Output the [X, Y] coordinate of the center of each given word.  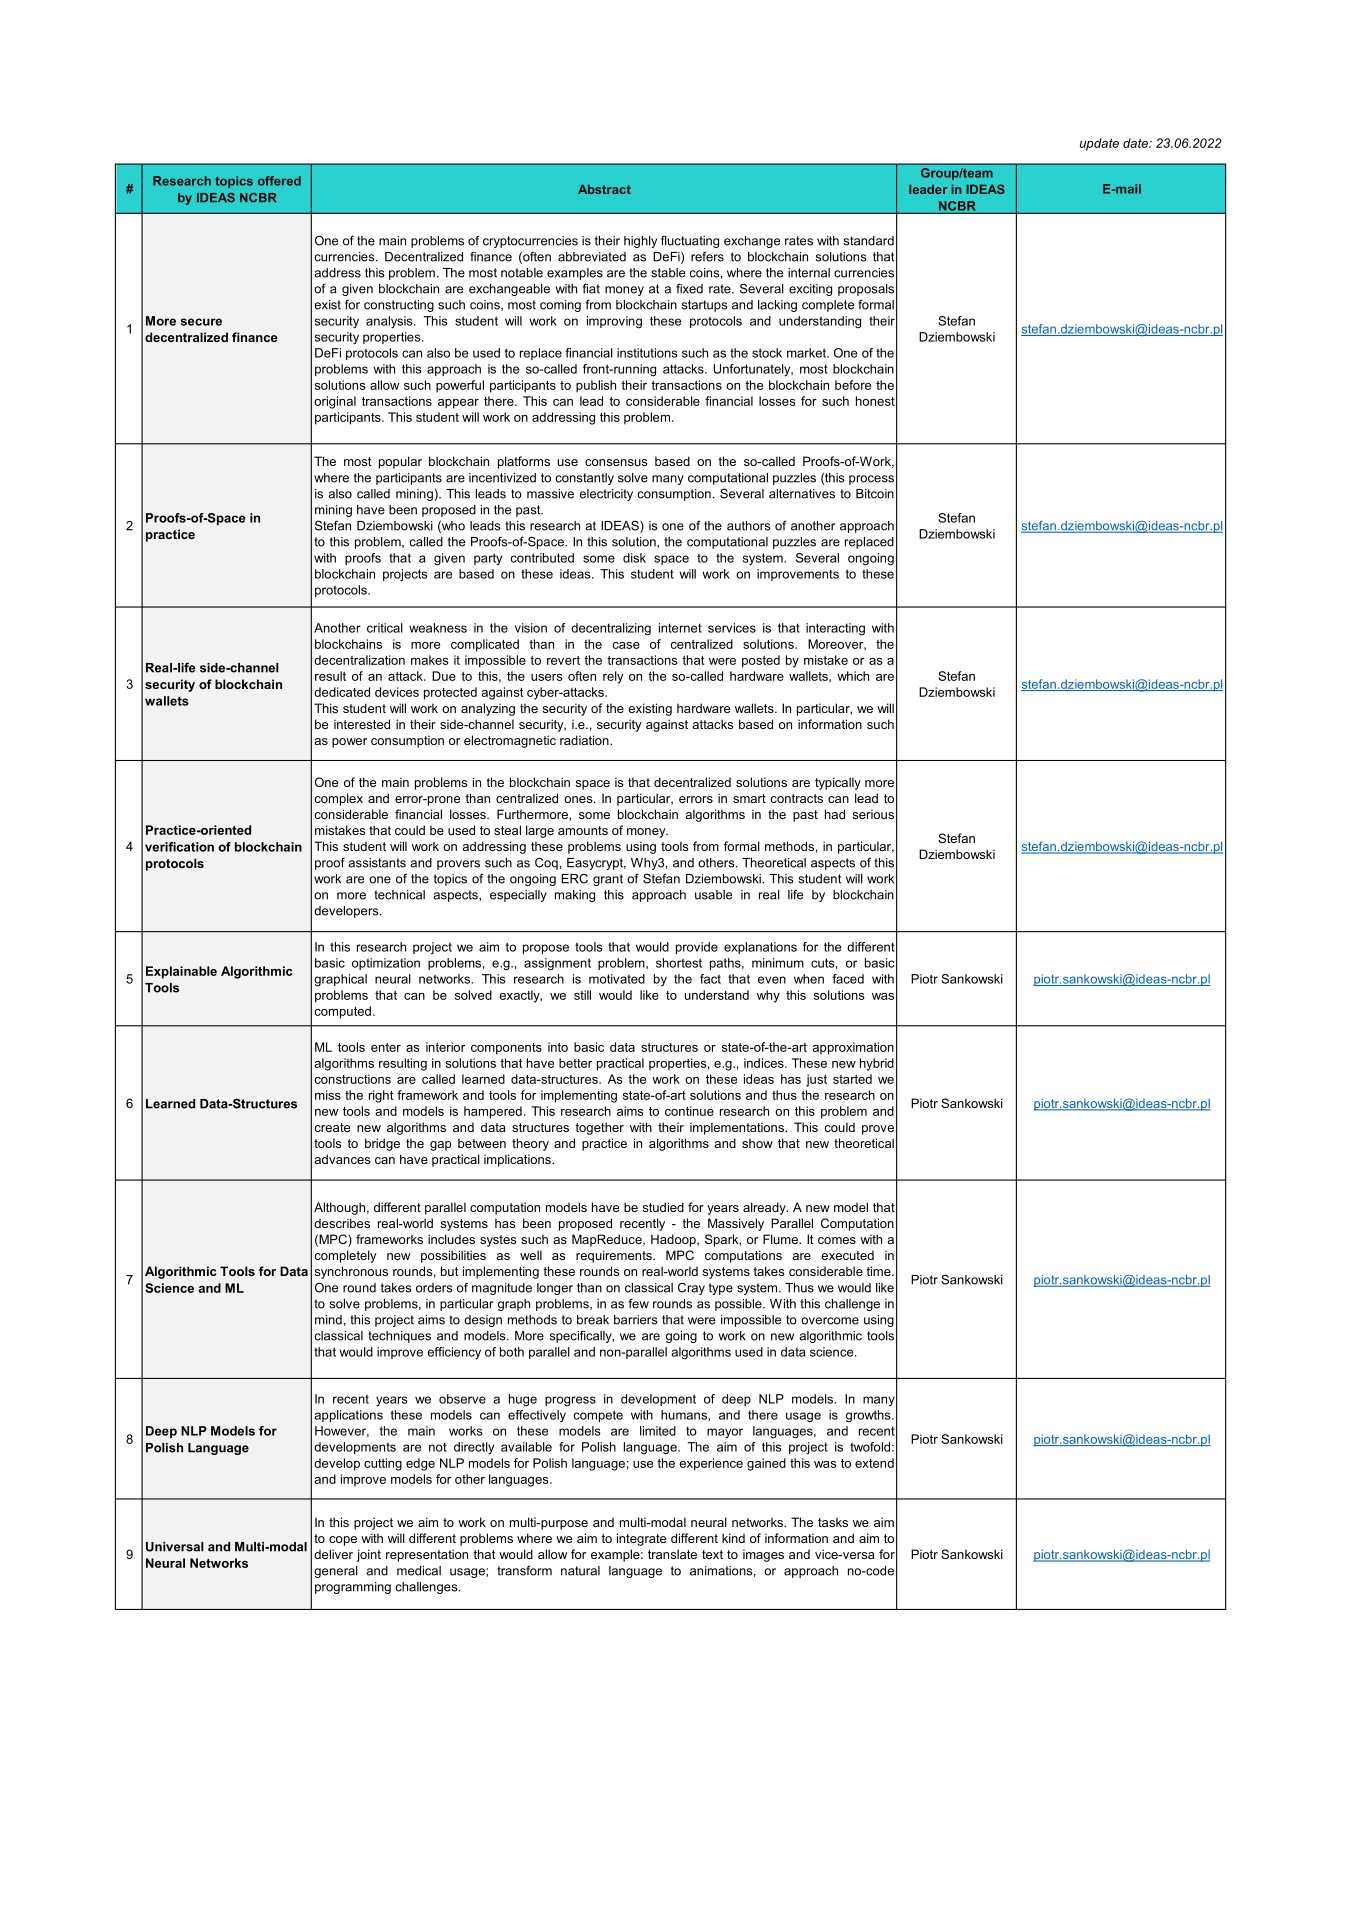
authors [749, 526]
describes [342, 1223]
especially [518, 896]
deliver [333, 1554]
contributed [542, 558]
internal [809, 273]
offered [279, 181]
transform [524, 1570]
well [531, 1255]
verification [179, 847]
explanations [760, 948]
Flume [782, 1239]
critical [385, 628]
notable [522, 273]
